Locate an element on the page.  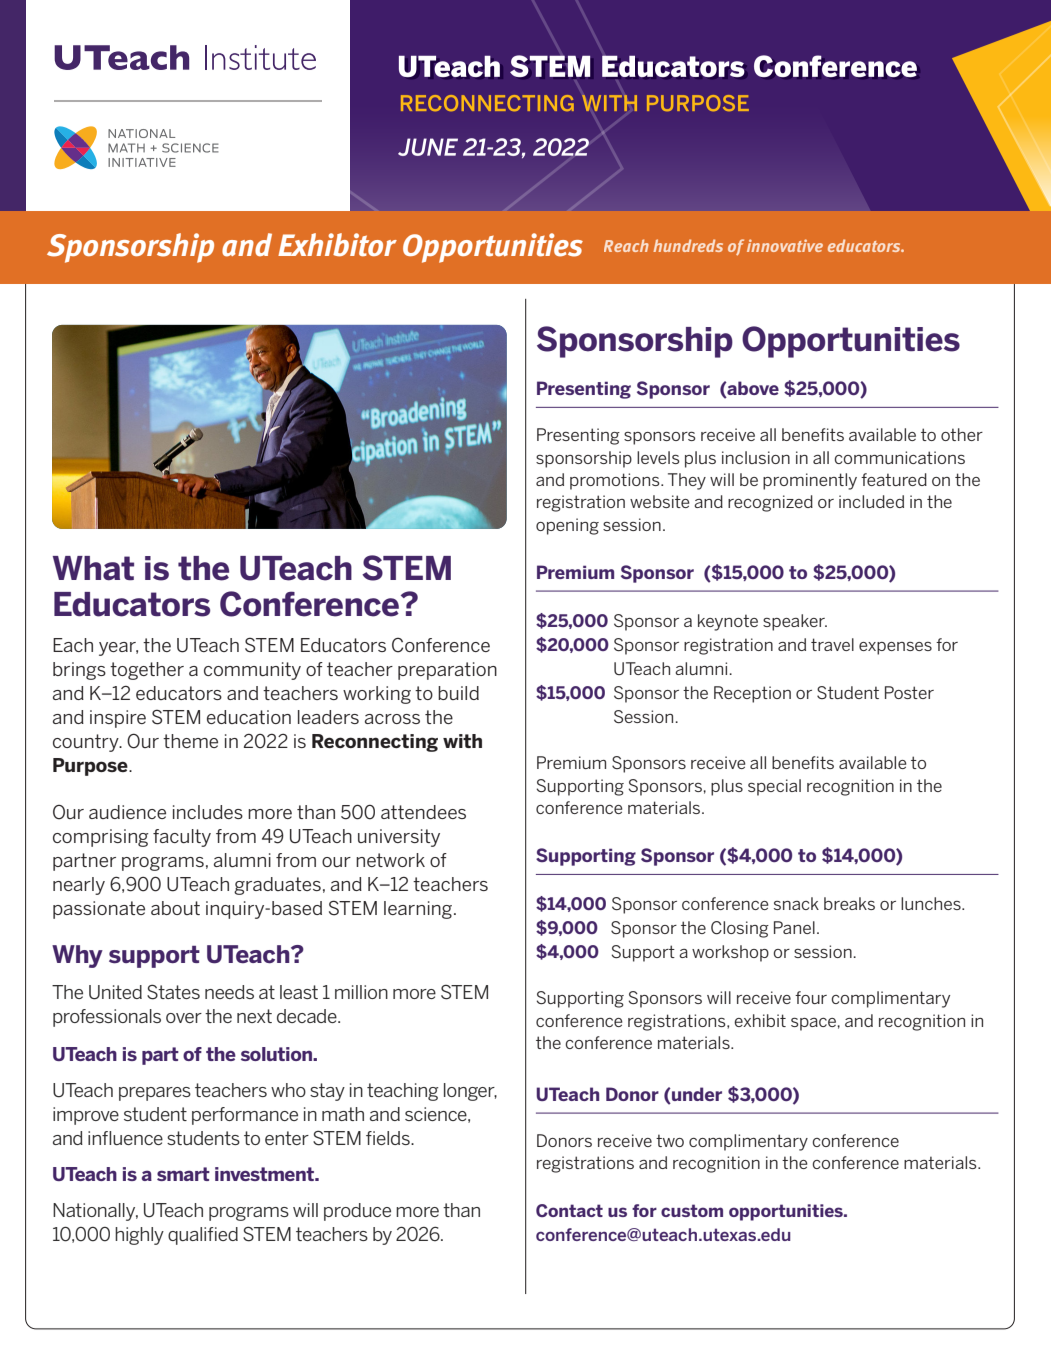
innovative is located at coordinates (785, 245).
